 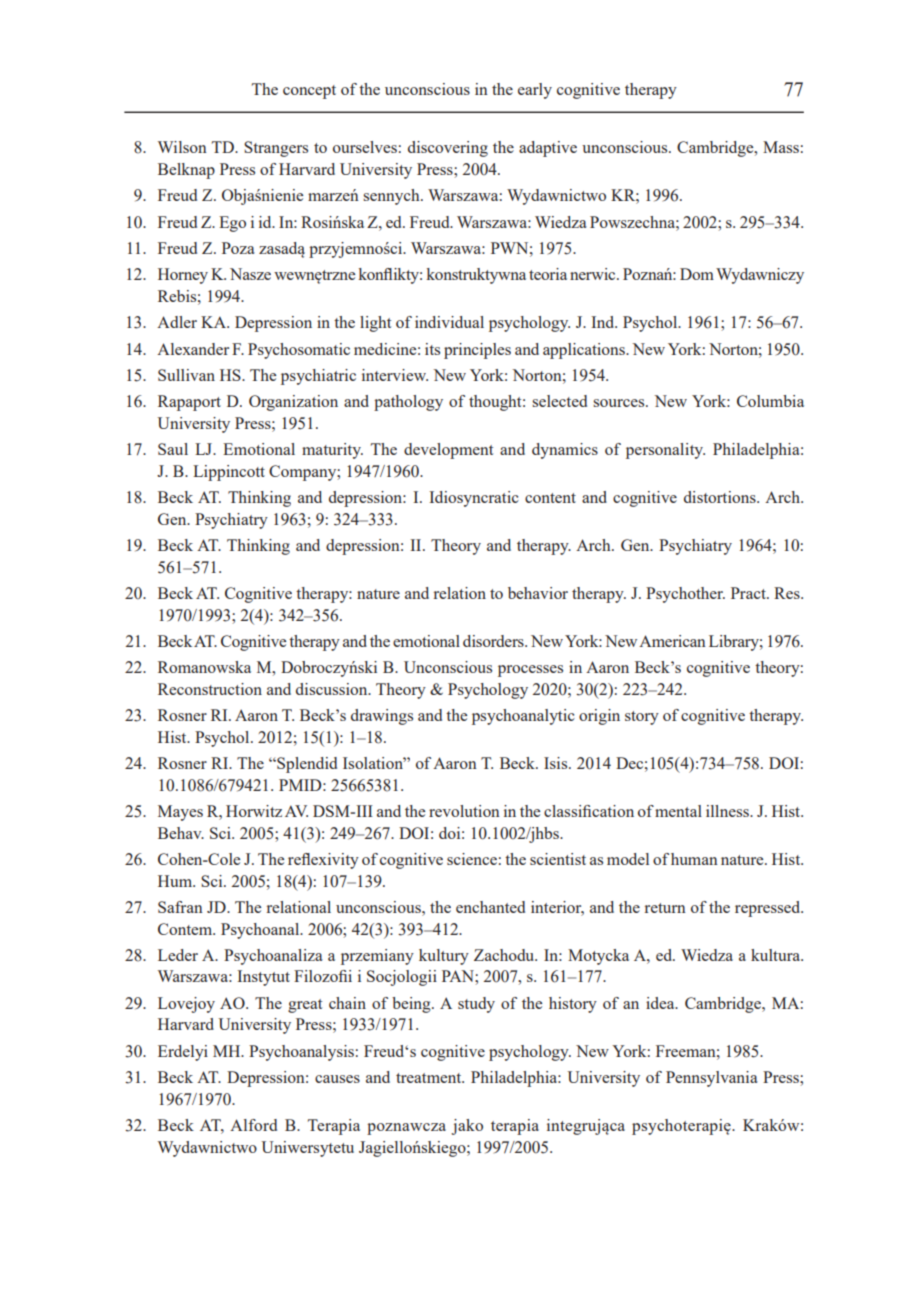 I want to click on American, so click(x=672, y=641).
